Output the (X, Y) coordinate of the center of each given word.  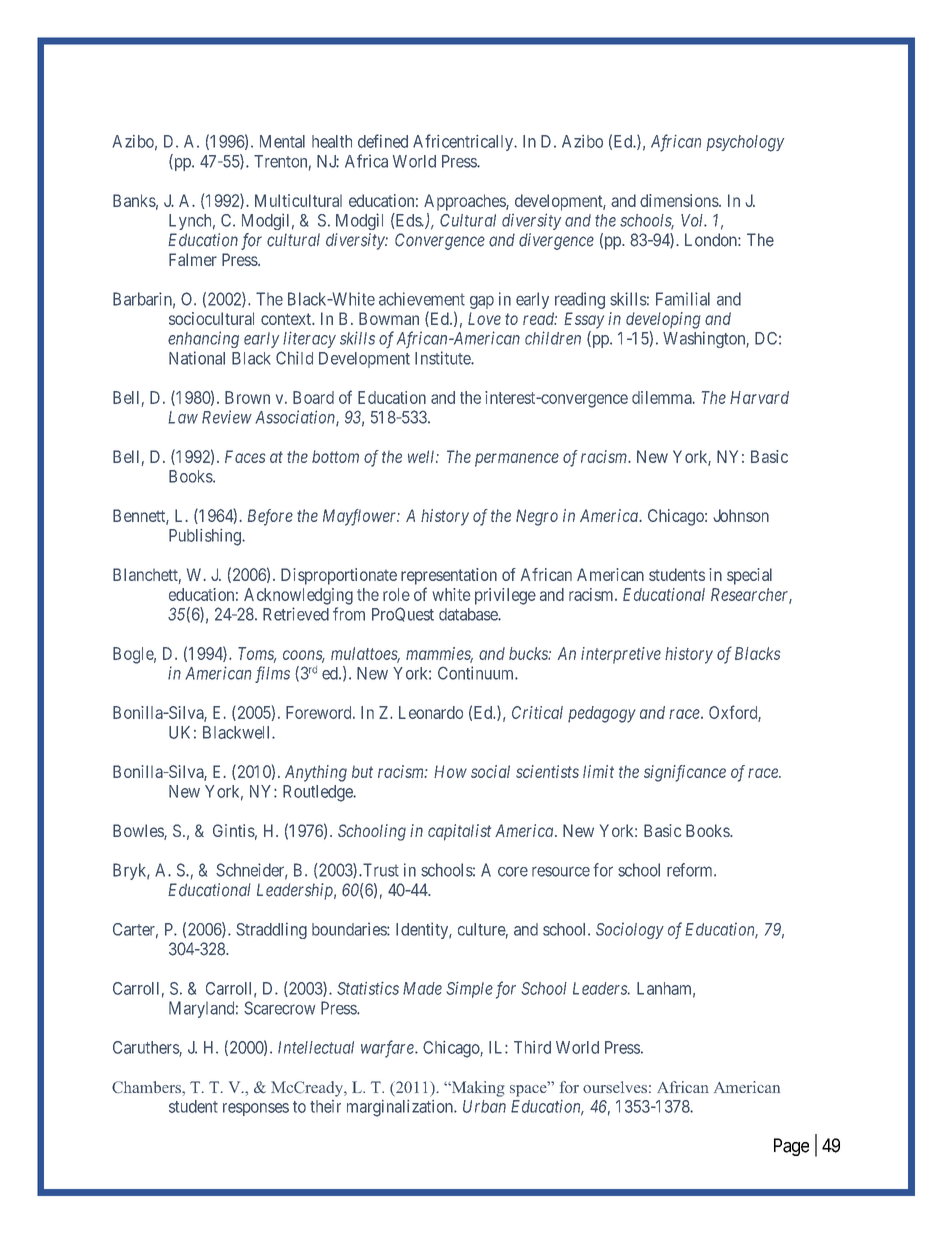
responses (256, 1109)
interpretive (621, 655)
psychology (745, 143)
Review (227, 417)
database (469, 614)
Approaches (465, 202)
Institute (443, 358)
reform (691, 870)
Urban (484, 1106)
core (513, 871)
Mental (282, 141)
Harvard (759, 397)
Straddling (271, 930)
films (272, 674)
